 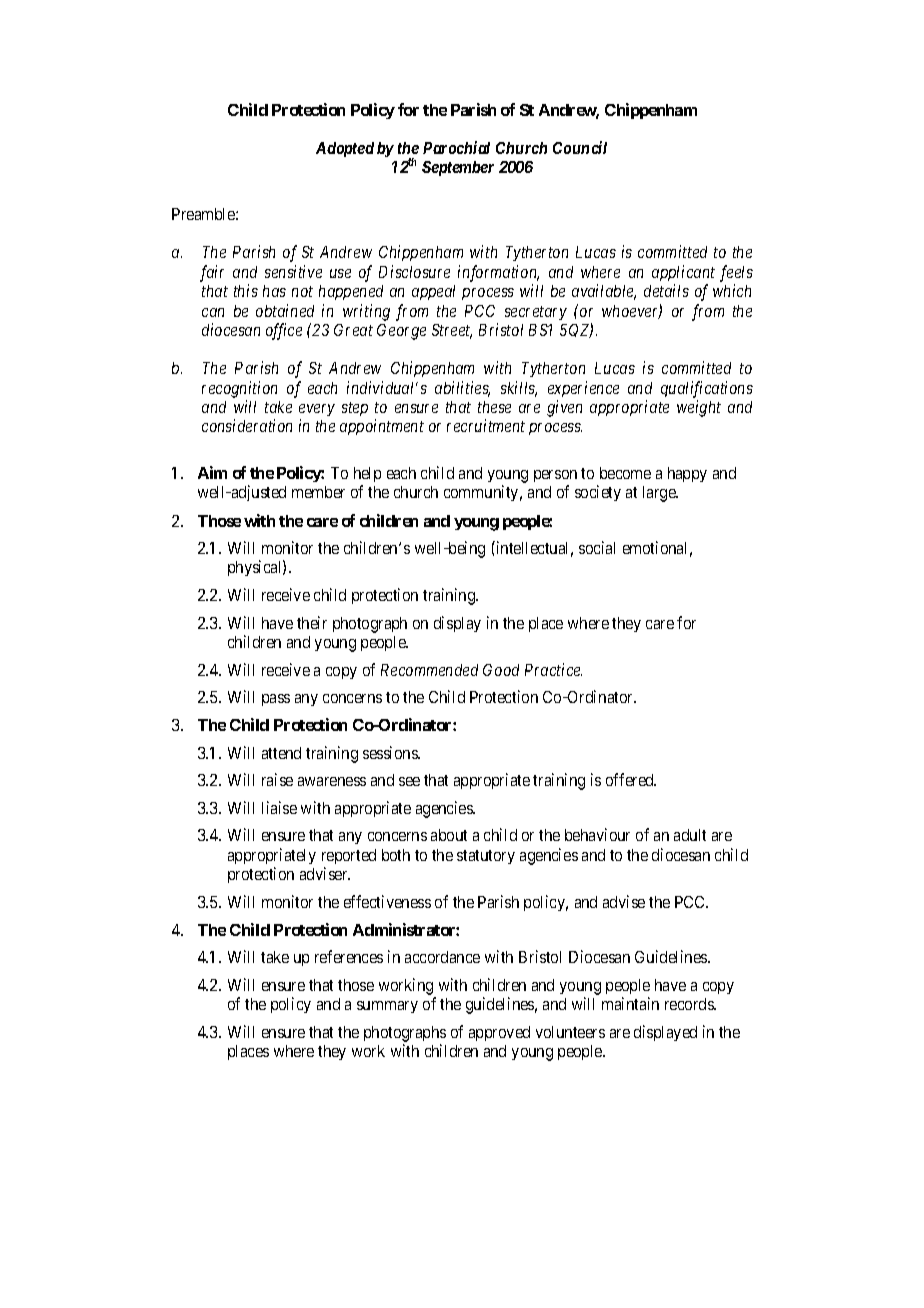 I want to click on references, so click(x=349, y=956).
